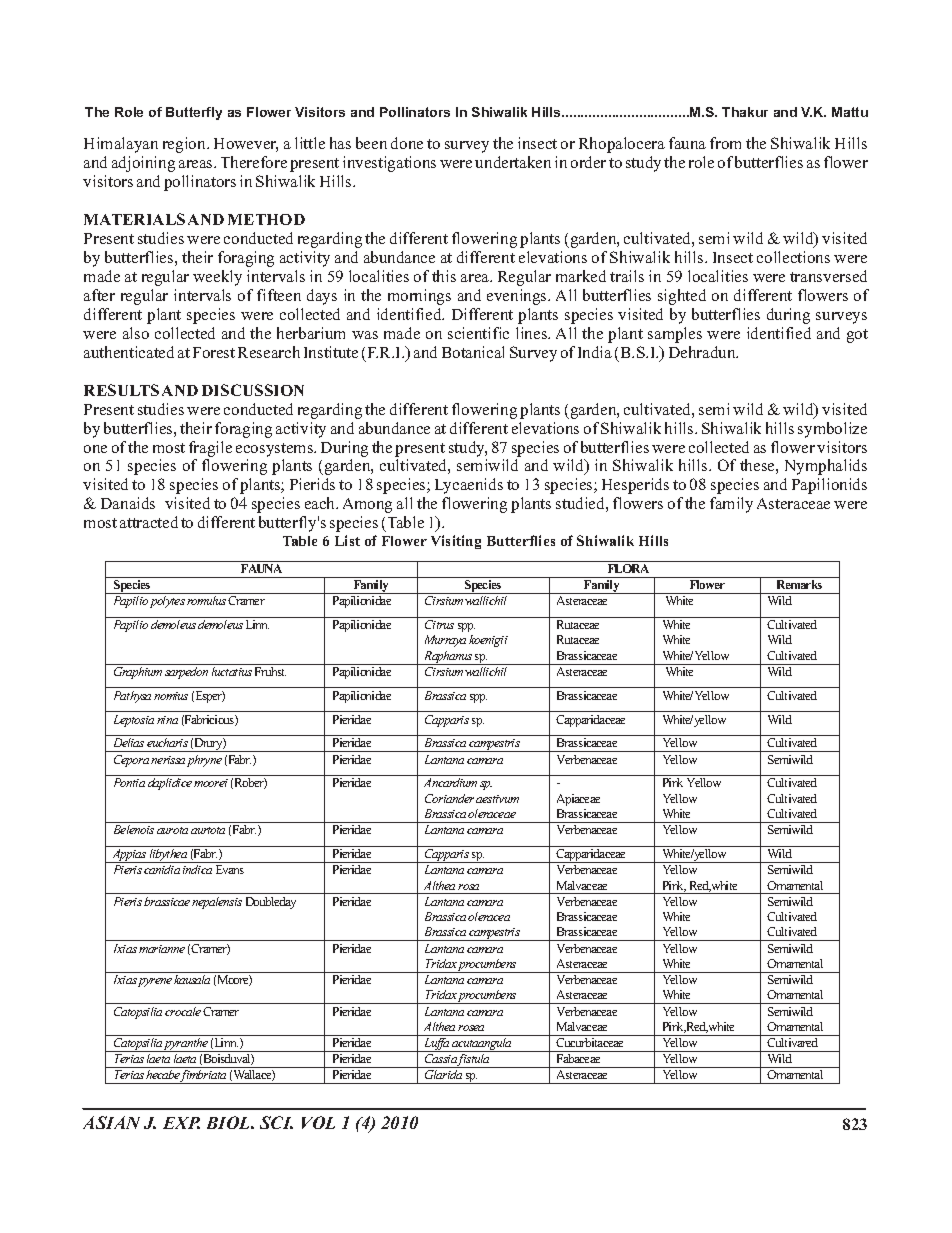  I want to click on region, so click(185, 145).
